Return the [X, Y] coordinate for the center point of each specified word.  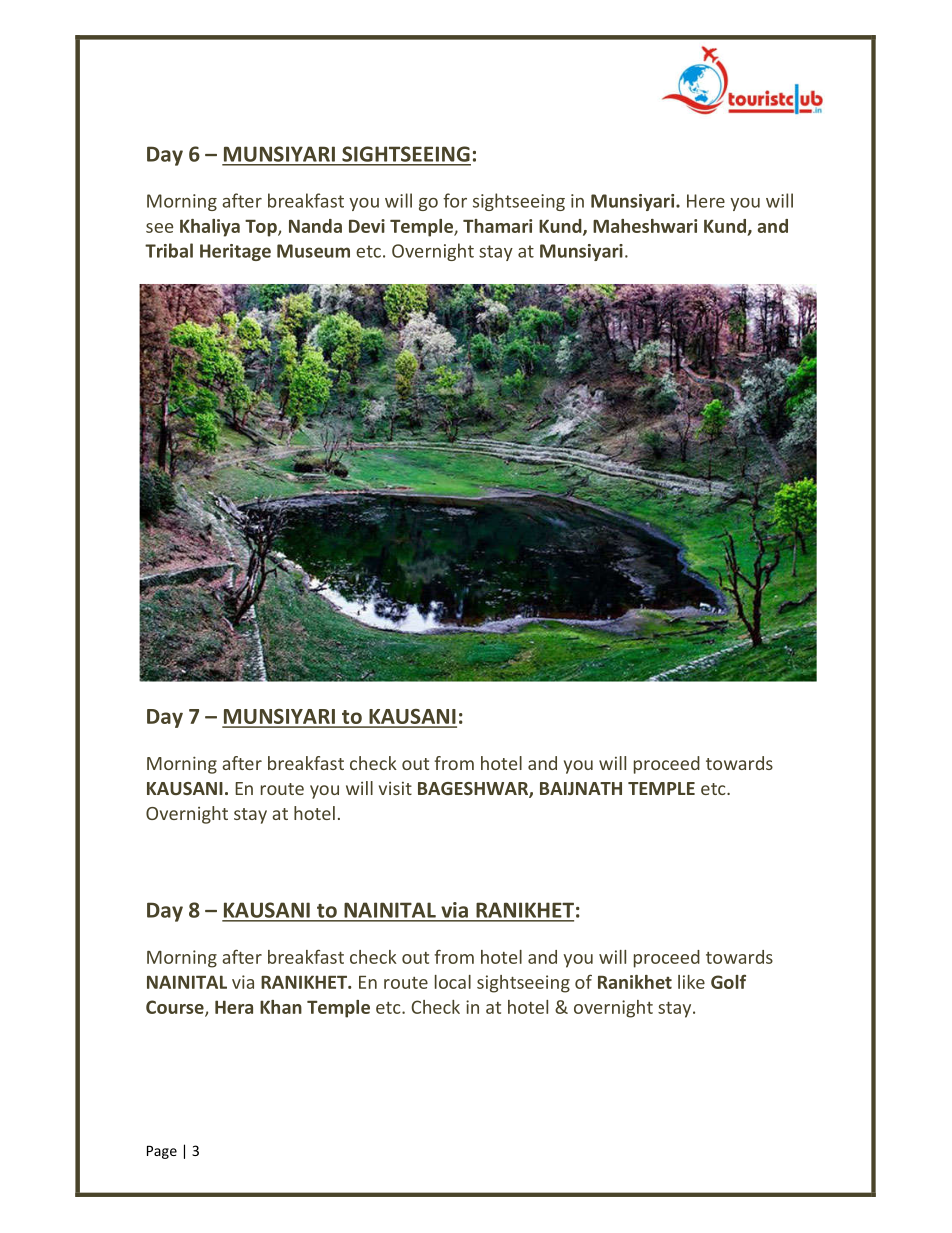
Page [162, 1152]
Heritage [235, 252]
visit [395, 788]
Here [706, 201]
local [453, 982]
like [691, 982]
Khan [281, 1007]
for [455, 200]
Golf [728, 981]
